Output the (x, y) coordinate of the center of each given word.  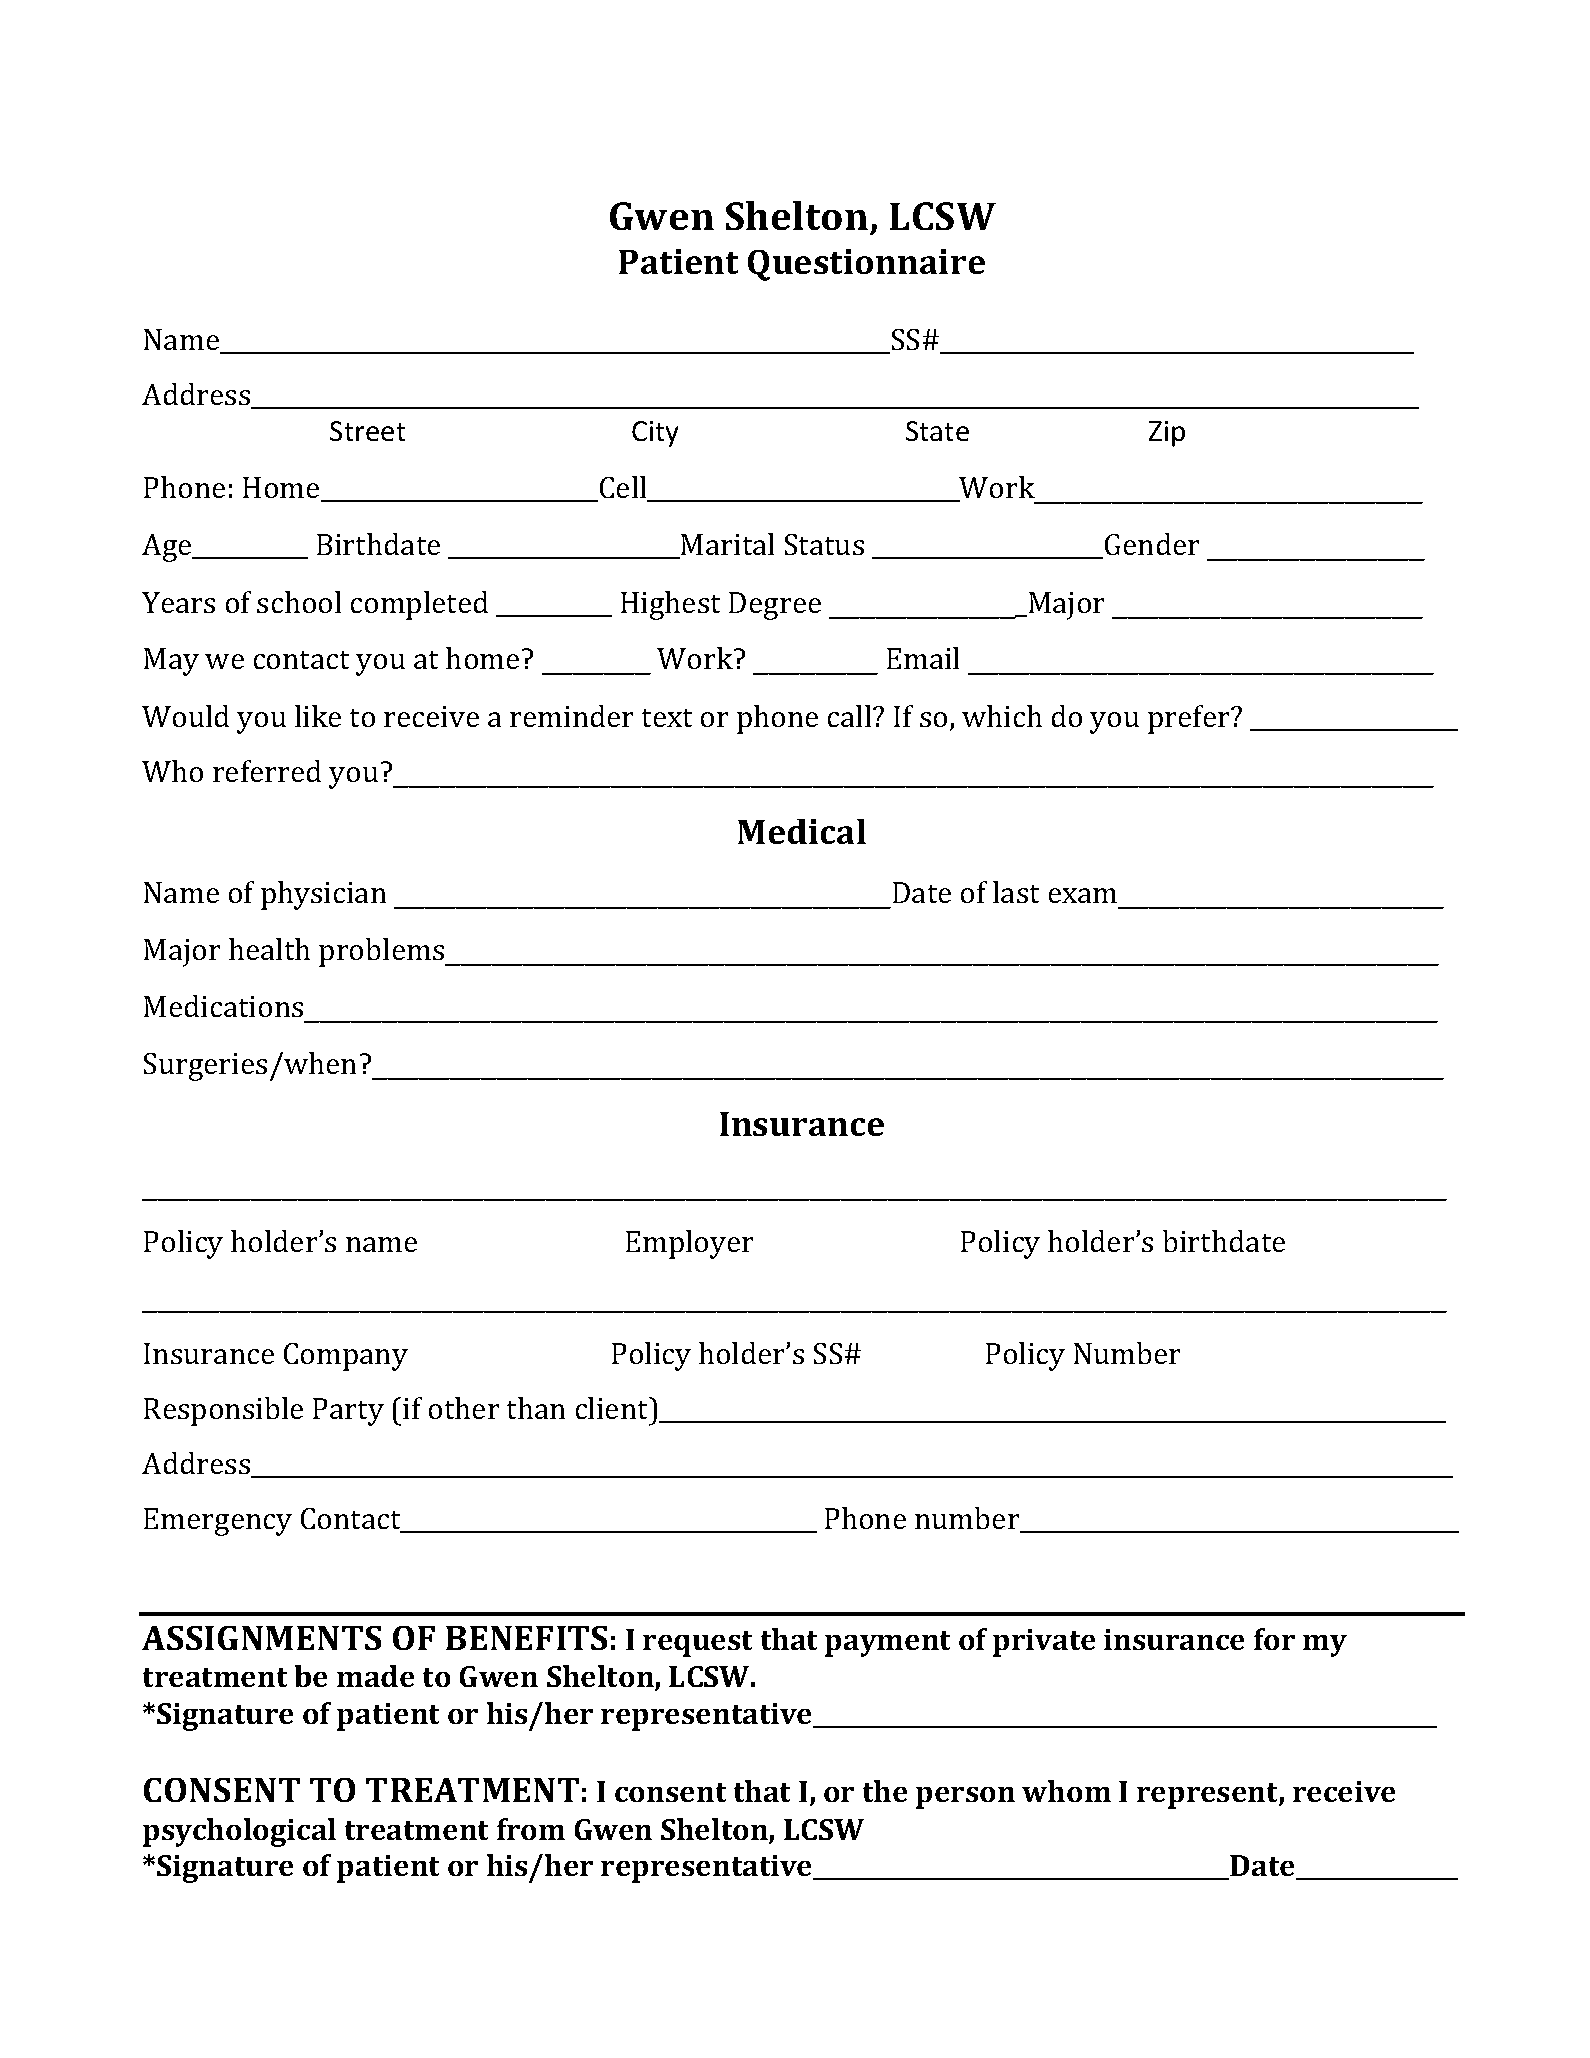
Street (367, 431)
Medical (802, 831)
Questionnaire (866, 265)
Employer (689, 1244)
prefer (1190, 719)
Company (346, 1357)
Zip (1167, 434)
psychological (239, 1832)
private (1044, 1643)
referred (267, 771)
